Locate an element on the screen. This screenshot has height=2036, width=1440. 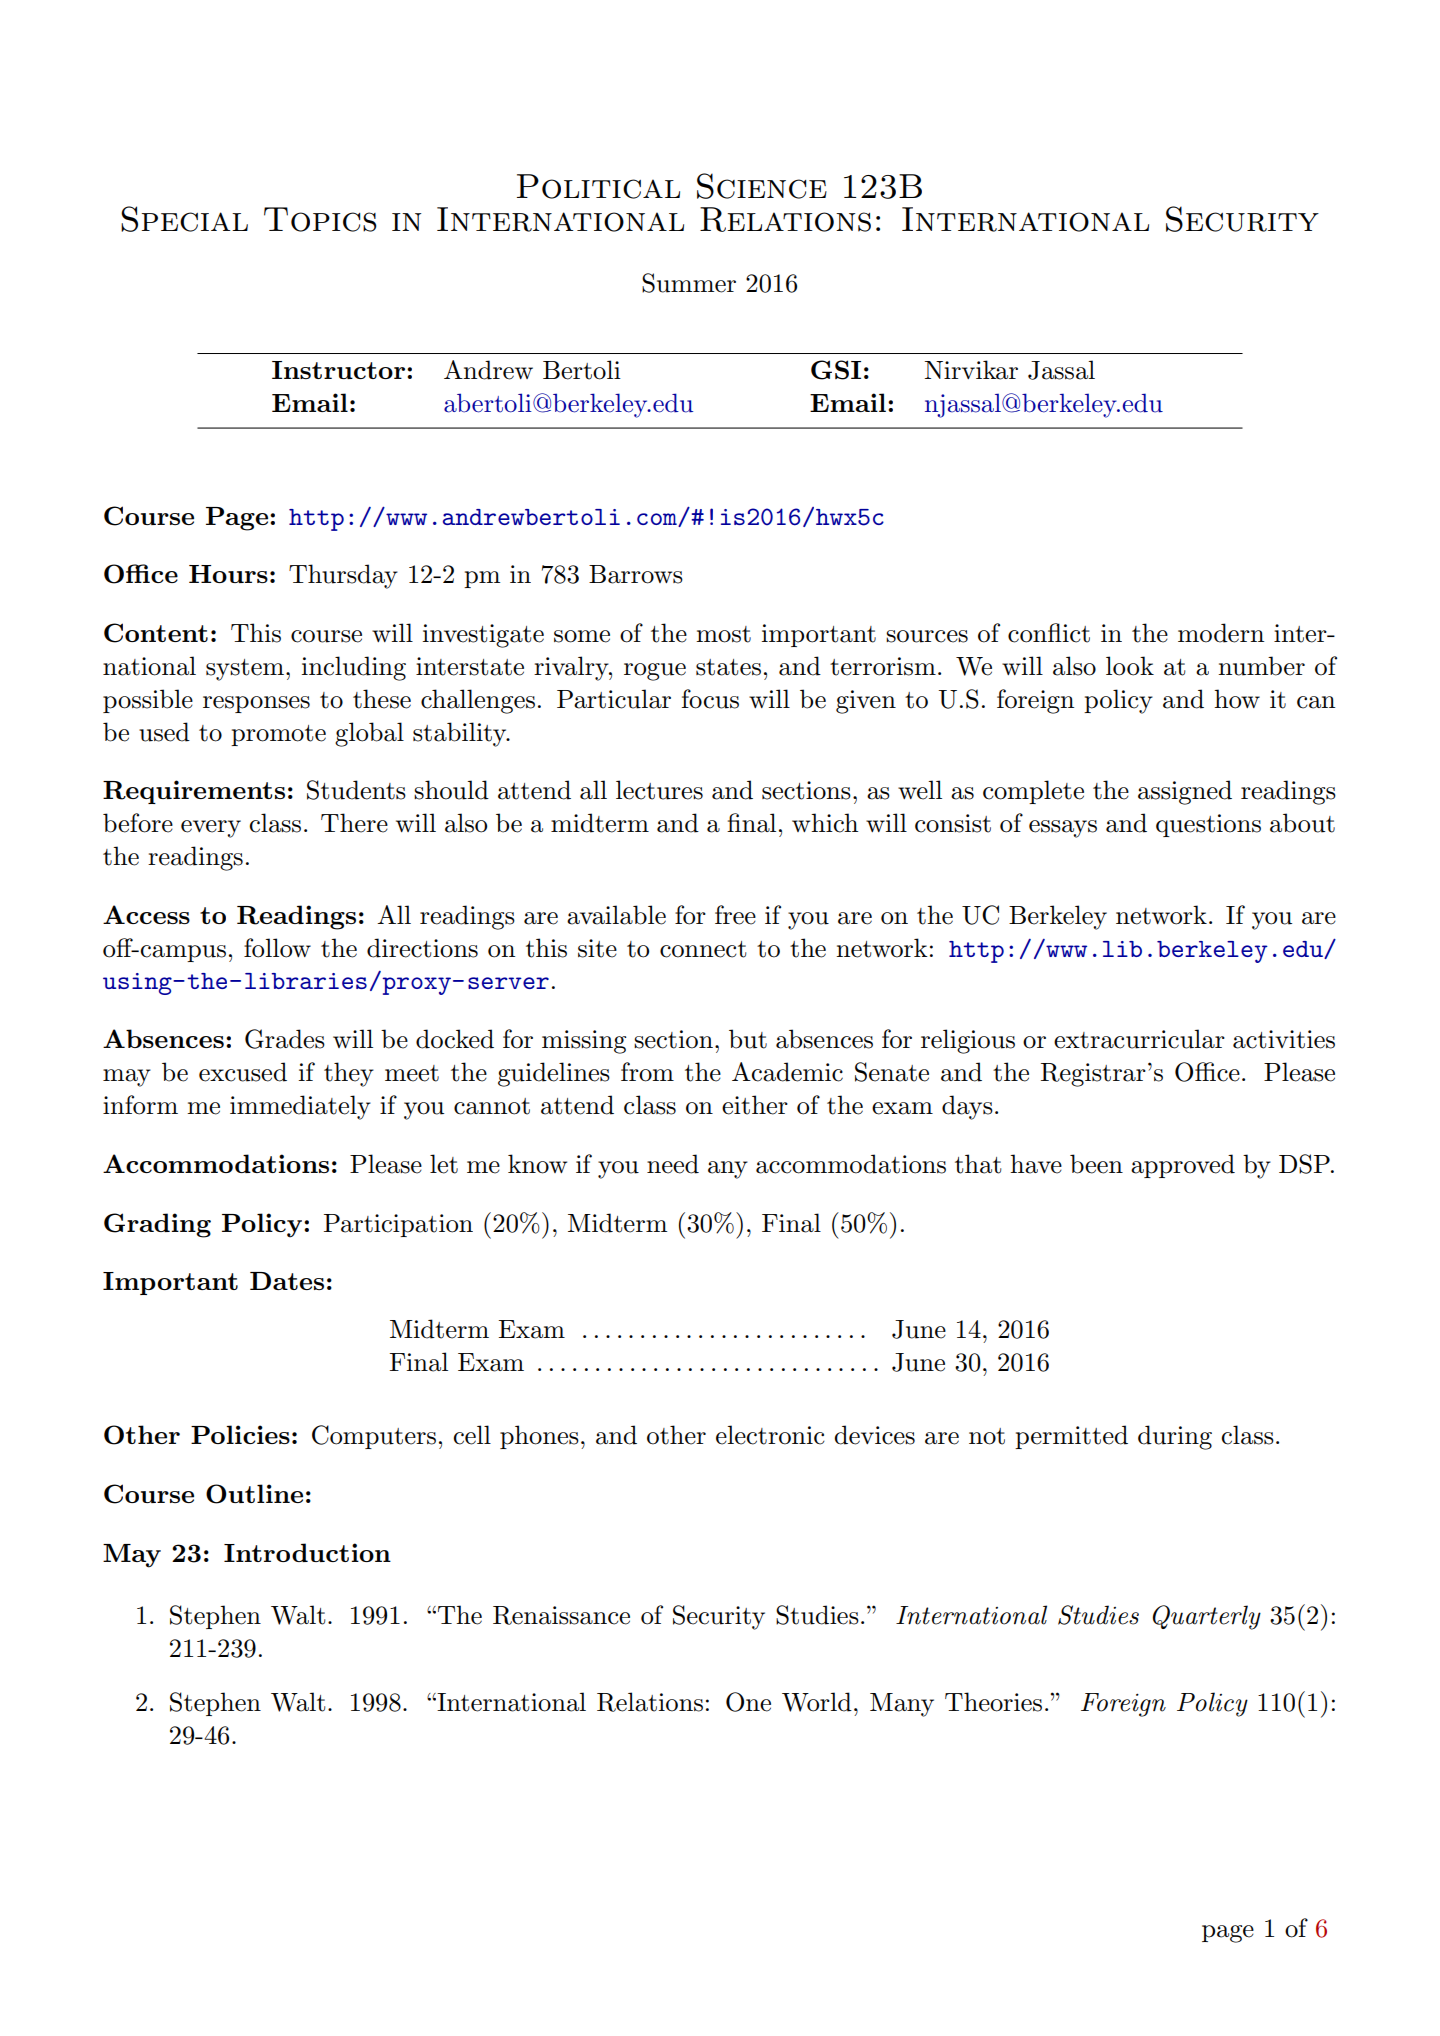
GSI is located at coordinates (836, 370).
